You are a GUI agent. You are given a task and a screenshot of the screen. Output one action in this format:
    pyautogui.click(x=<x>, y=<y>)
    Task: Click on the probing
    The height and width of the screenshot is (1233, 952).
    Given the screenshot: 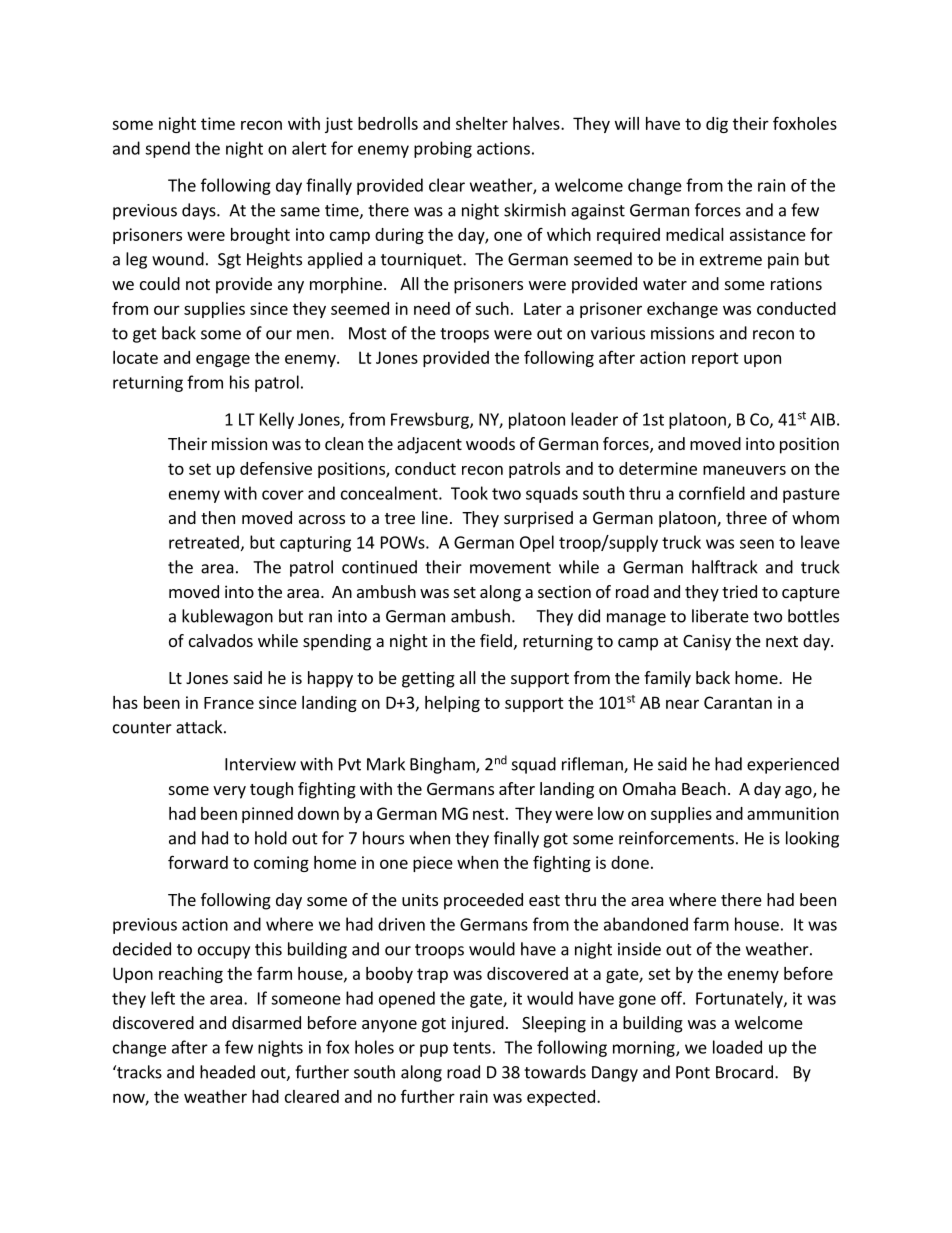 What is the action you would take?
    pyautogui.click(x=443, y=149)
